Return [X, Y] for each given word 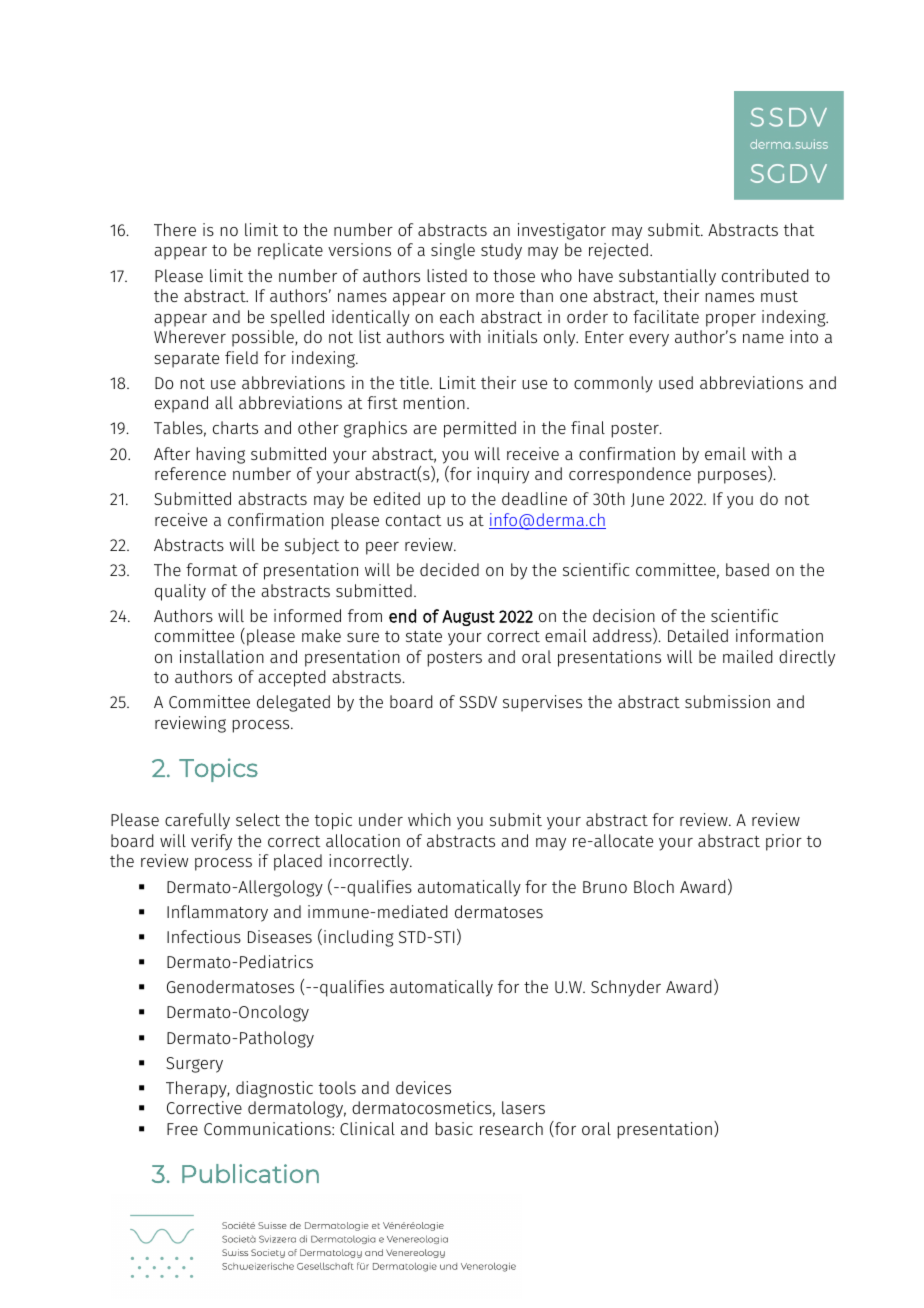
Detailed [698, 635]
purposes [733, 477]
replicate [290, 251]
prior [784, 842]
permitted [480, 429]
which [429, 819]
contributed [765, 275]
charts [235, 427]
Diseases [280, 936]
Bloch [654, 886]
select [258, 819]
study [501, 251]
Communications [268, 1128]
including [359, 938]
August [468, 618]
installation [222, 656]
